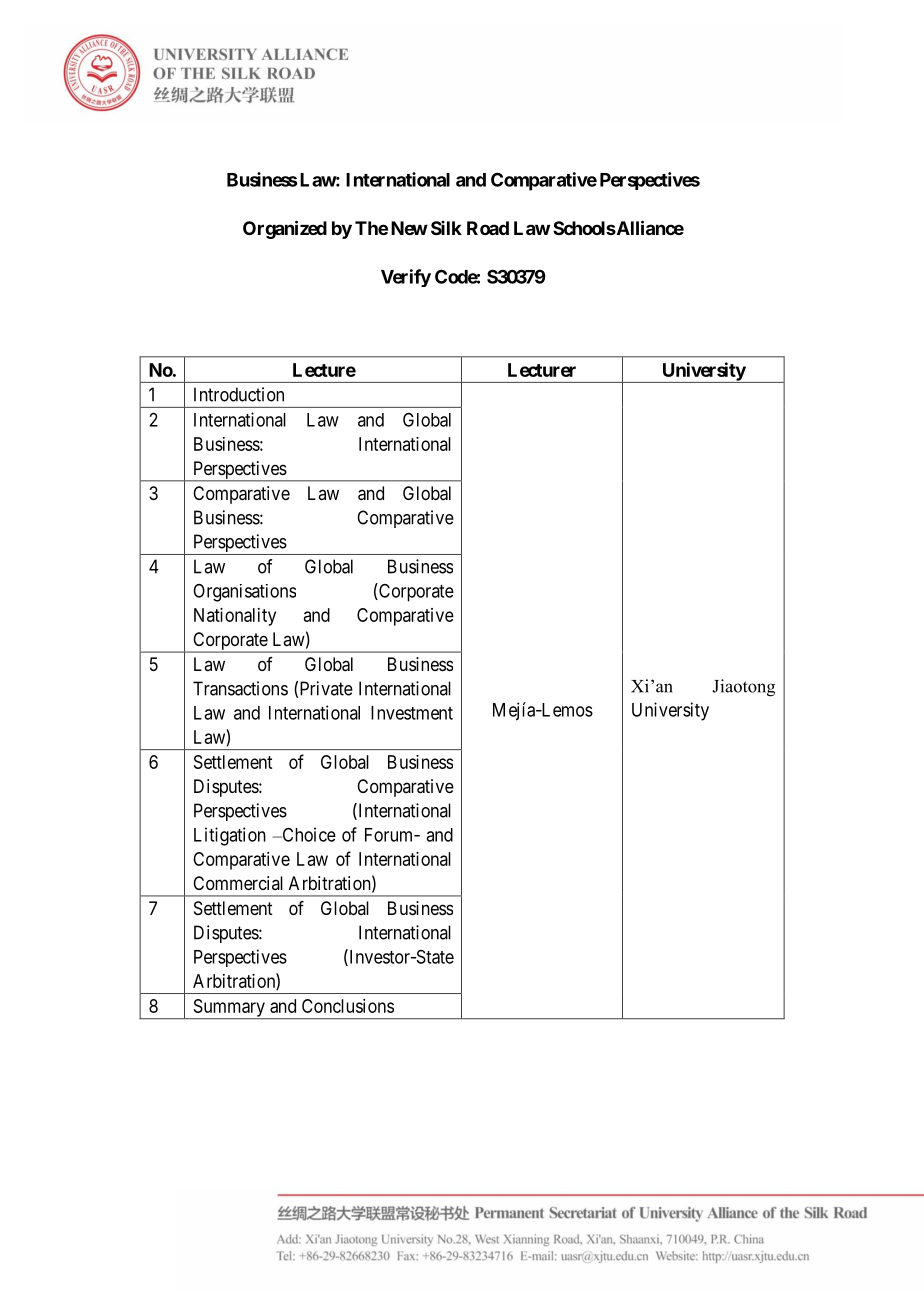 The height and width of the page is (1308, 924). I want to click on Commercial, so click(238, 883).
